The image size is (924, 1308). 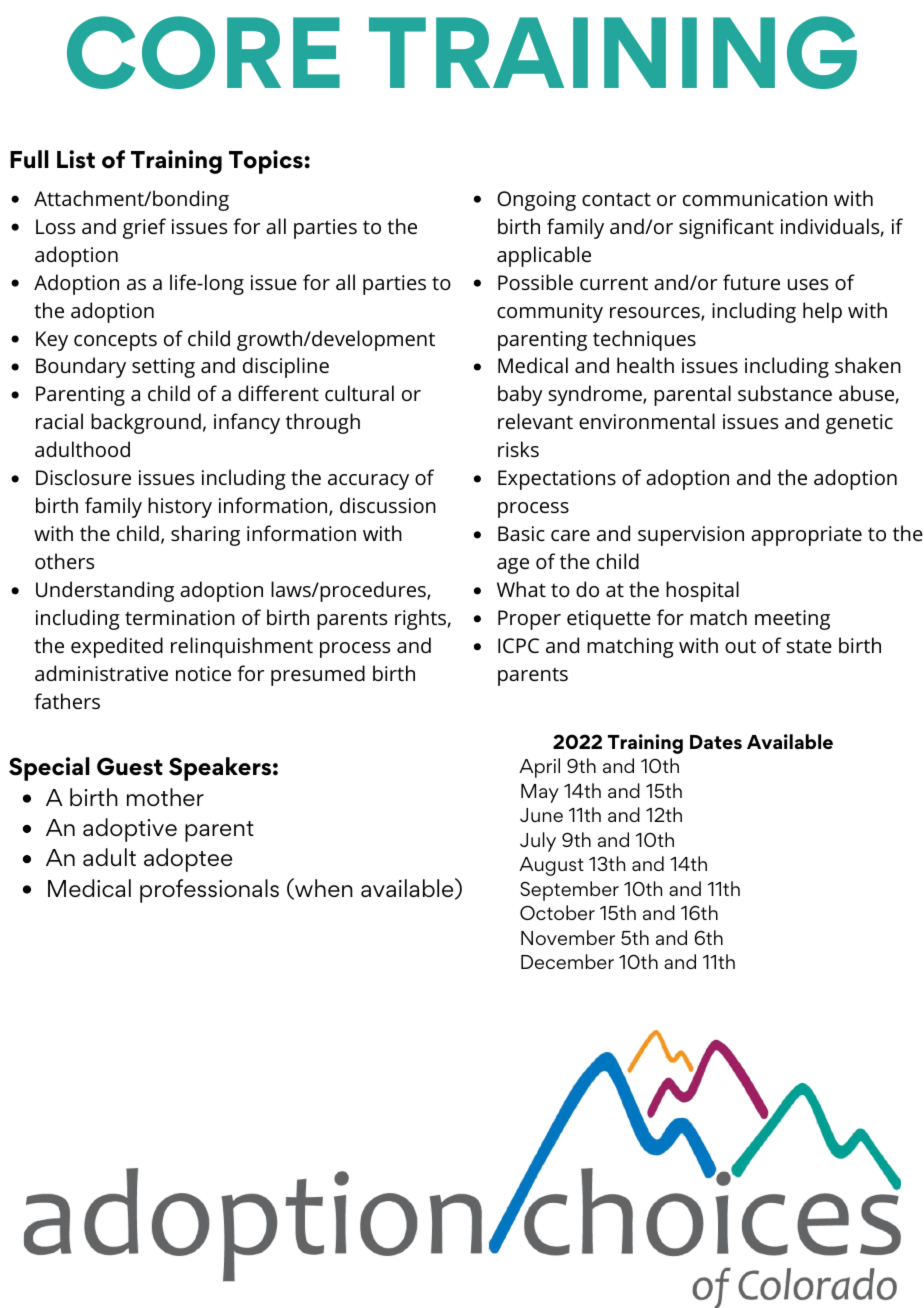 I want to click on setting, so click(x=163, y=368).
